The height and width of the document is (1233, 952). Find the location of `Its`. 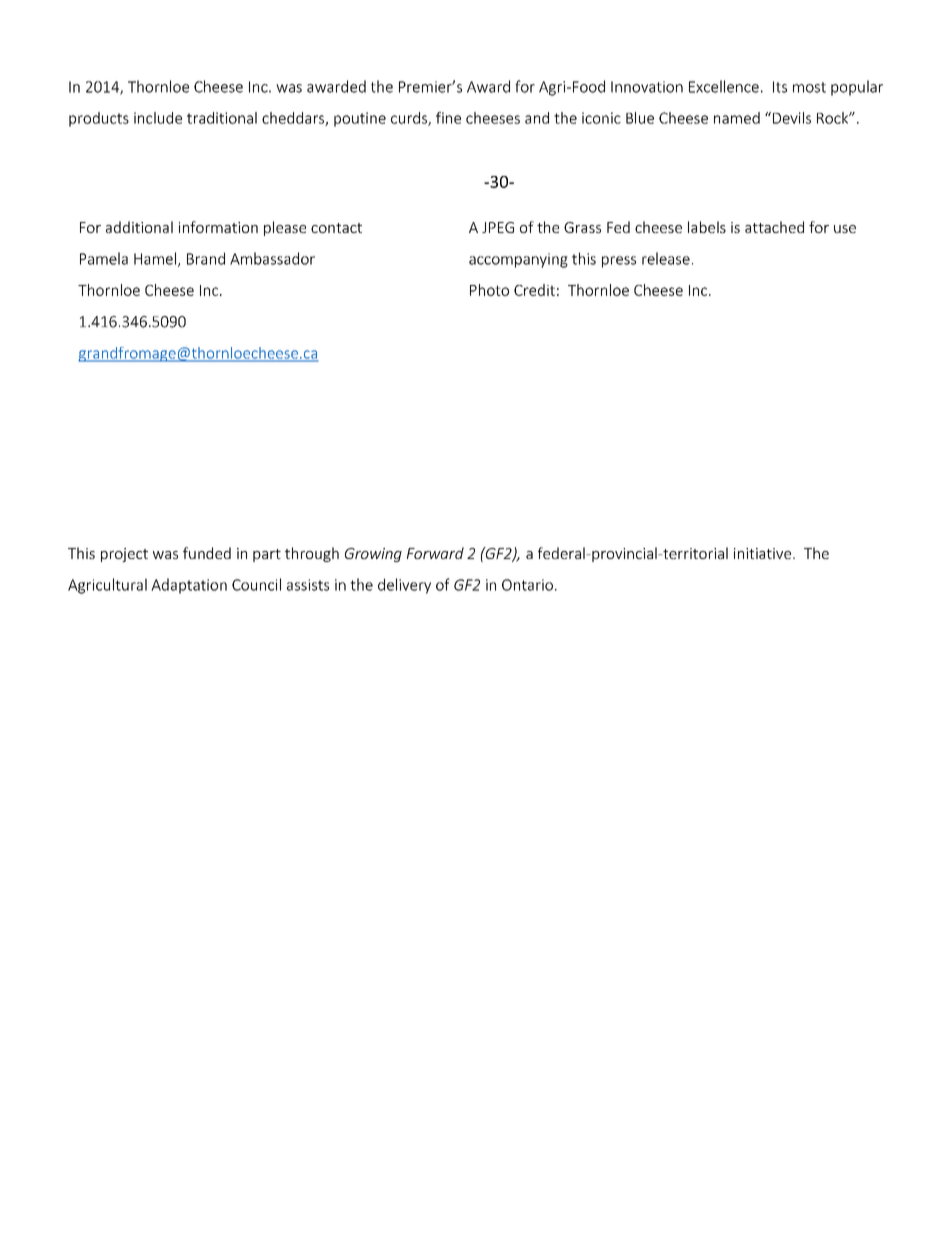

Its is located at coordinates (780, 87).
